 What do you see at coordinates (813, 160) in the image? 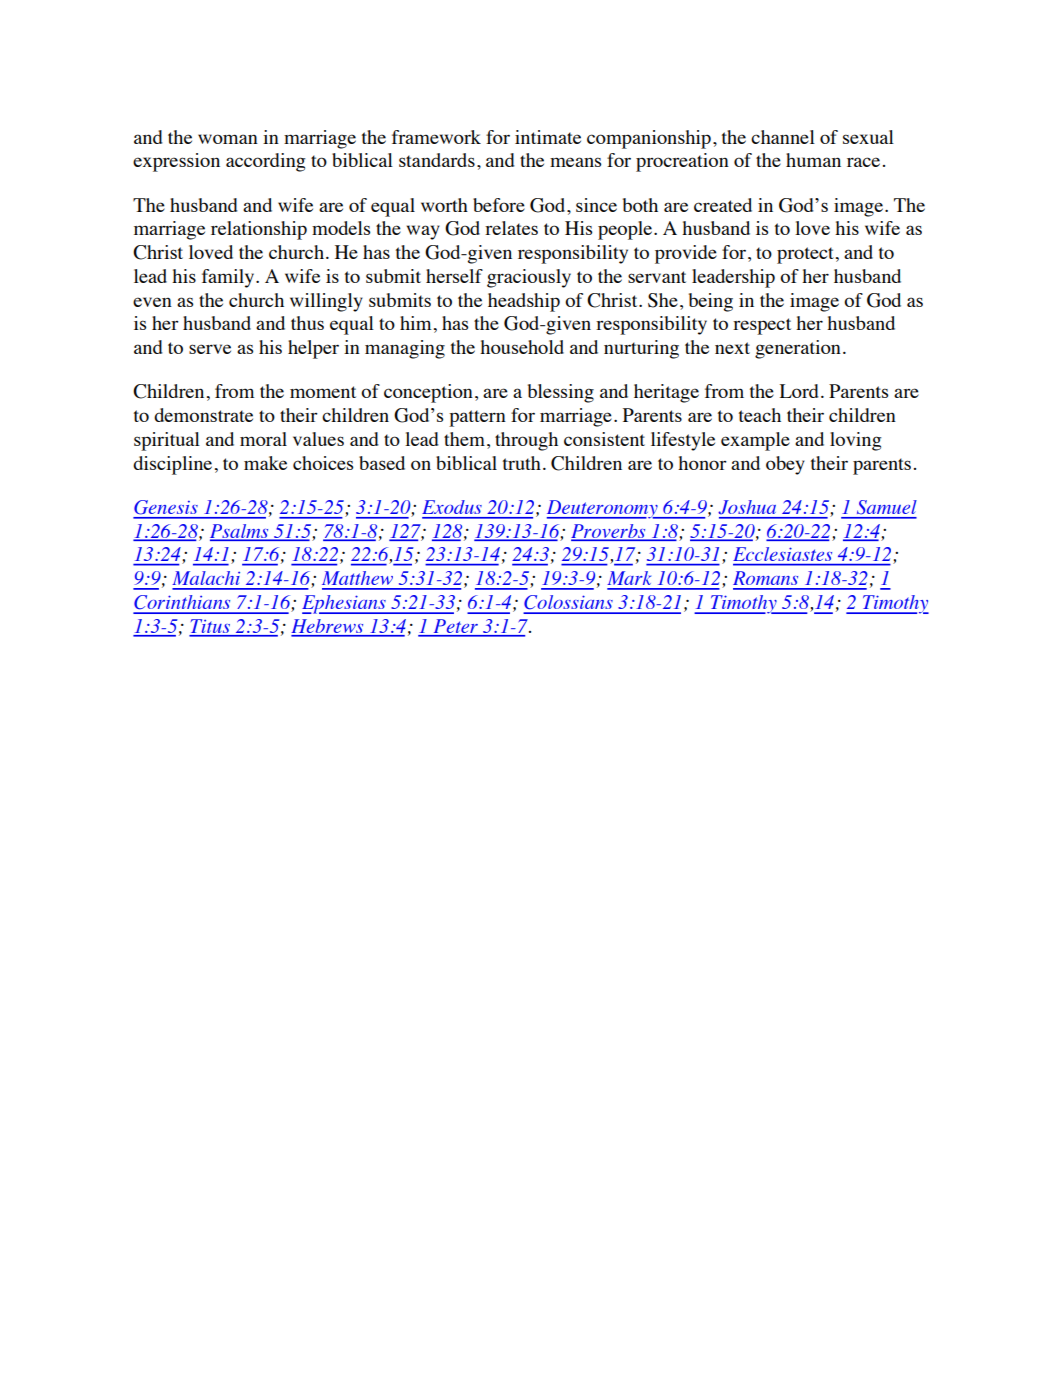
I see `human` at bounding box center [813, 160].
